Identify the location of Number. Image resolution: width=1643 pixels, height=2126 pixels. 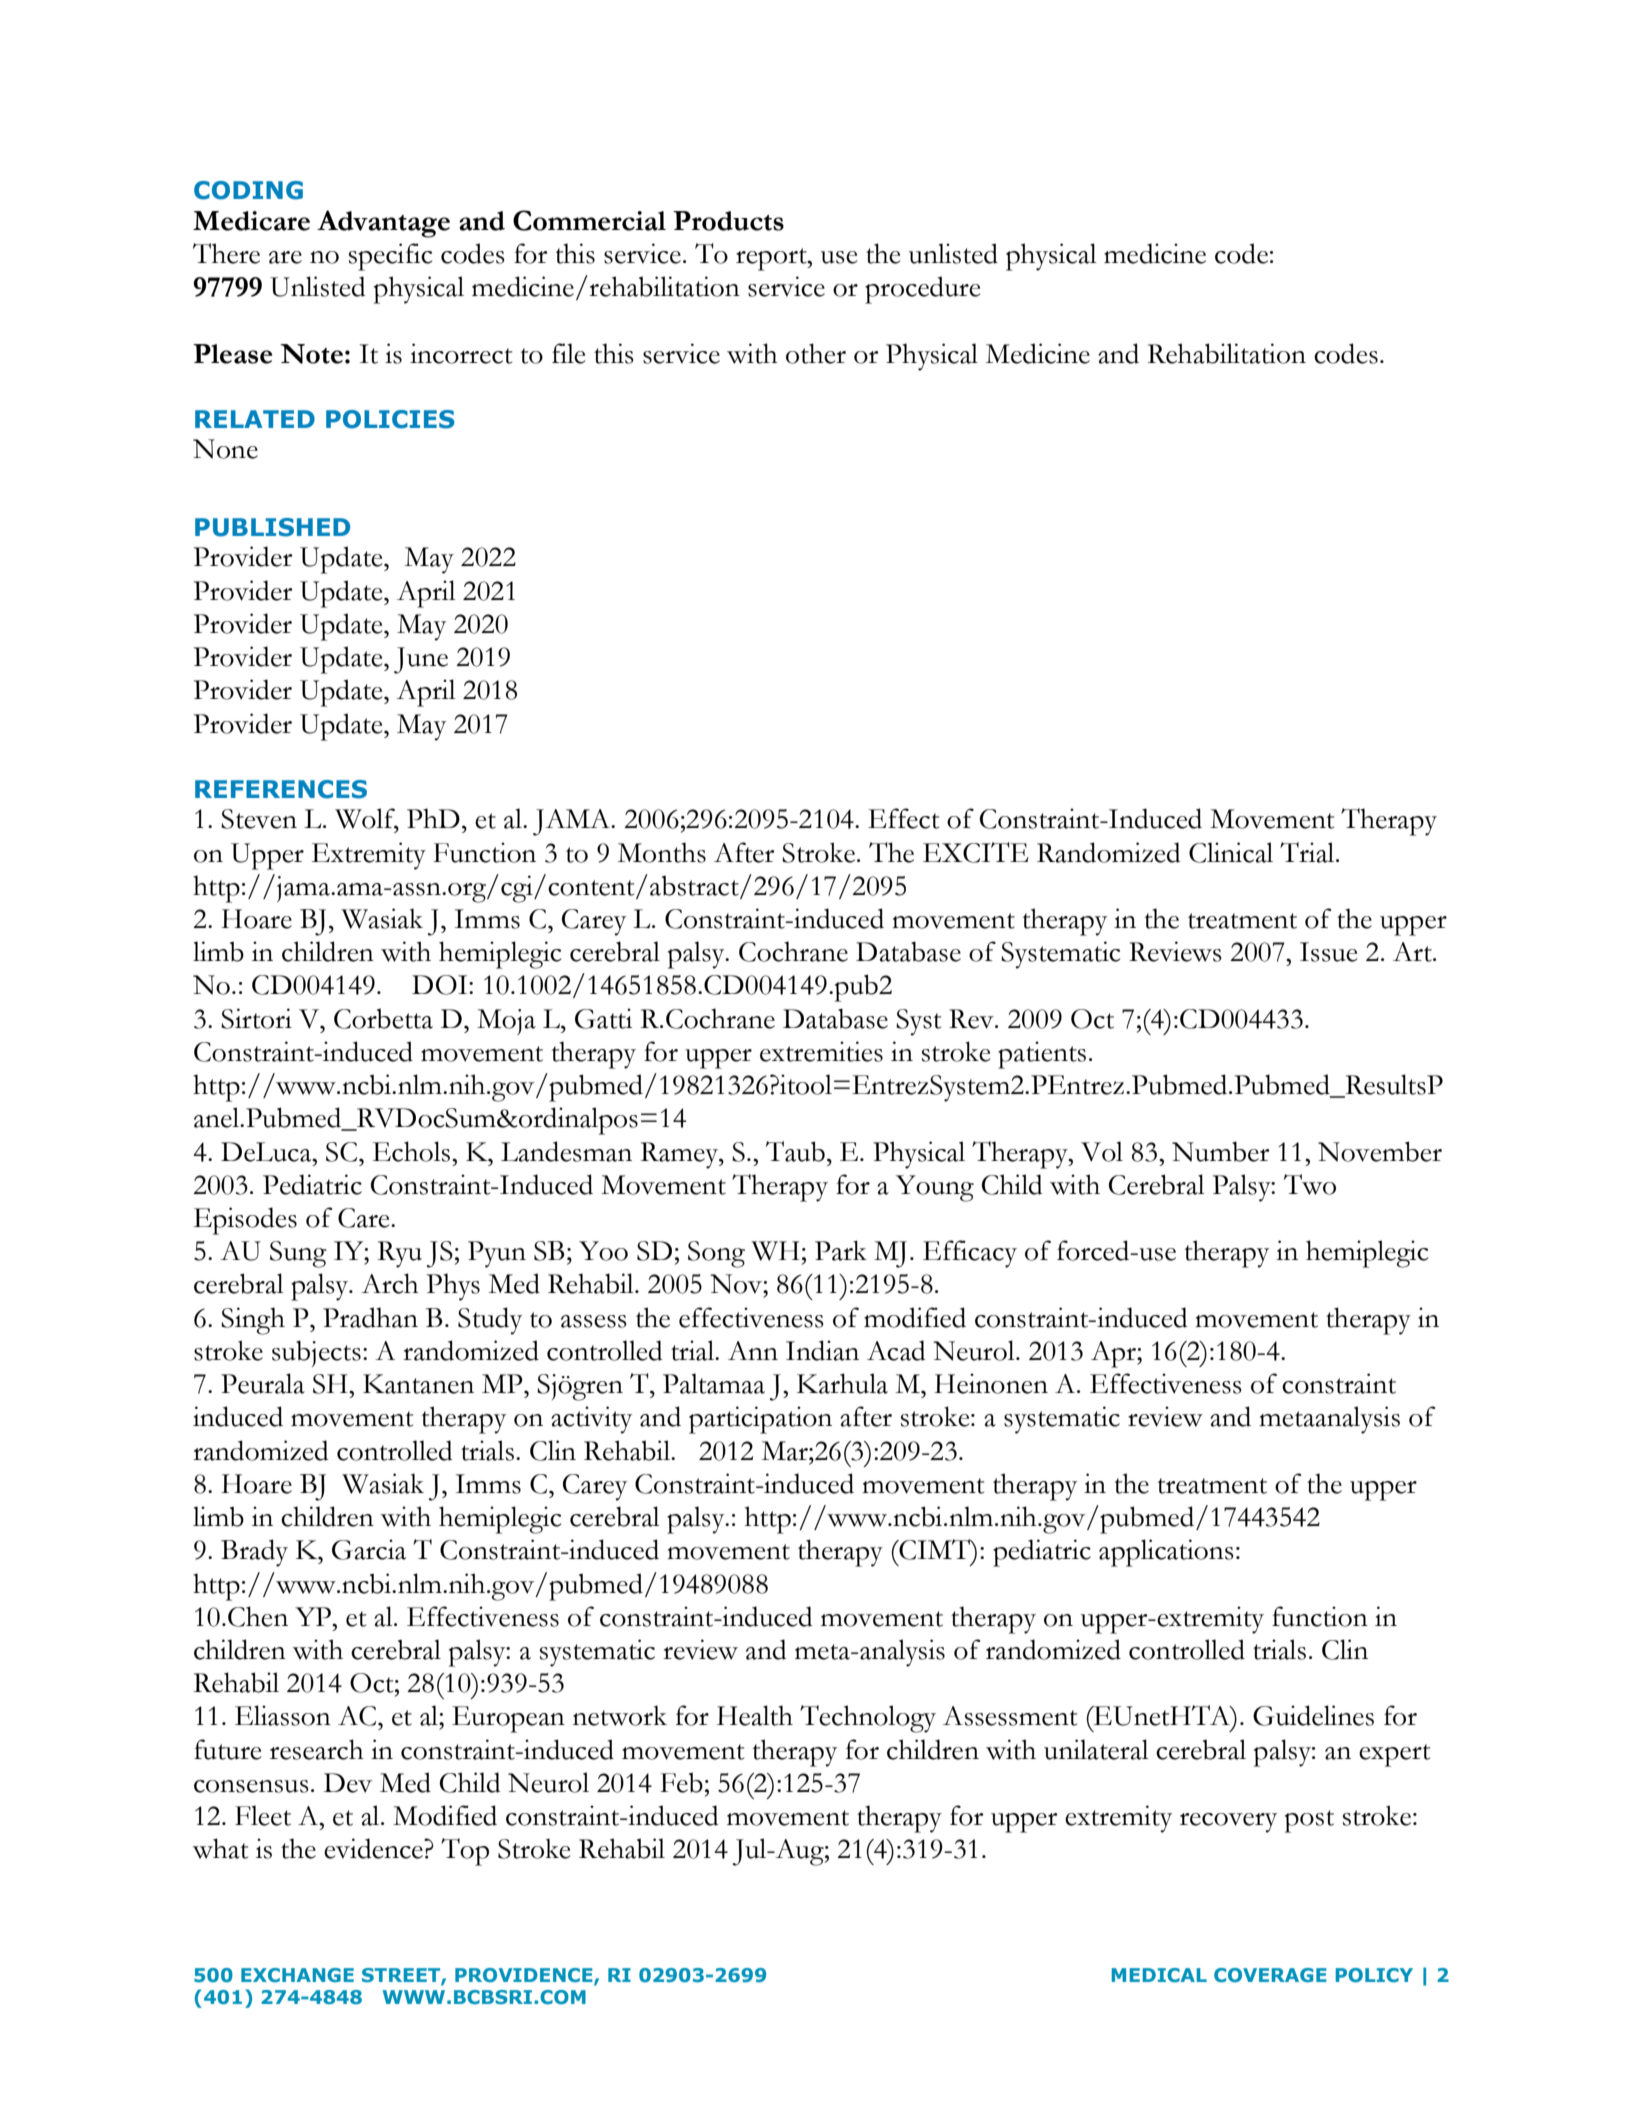
(1221, 1151).
